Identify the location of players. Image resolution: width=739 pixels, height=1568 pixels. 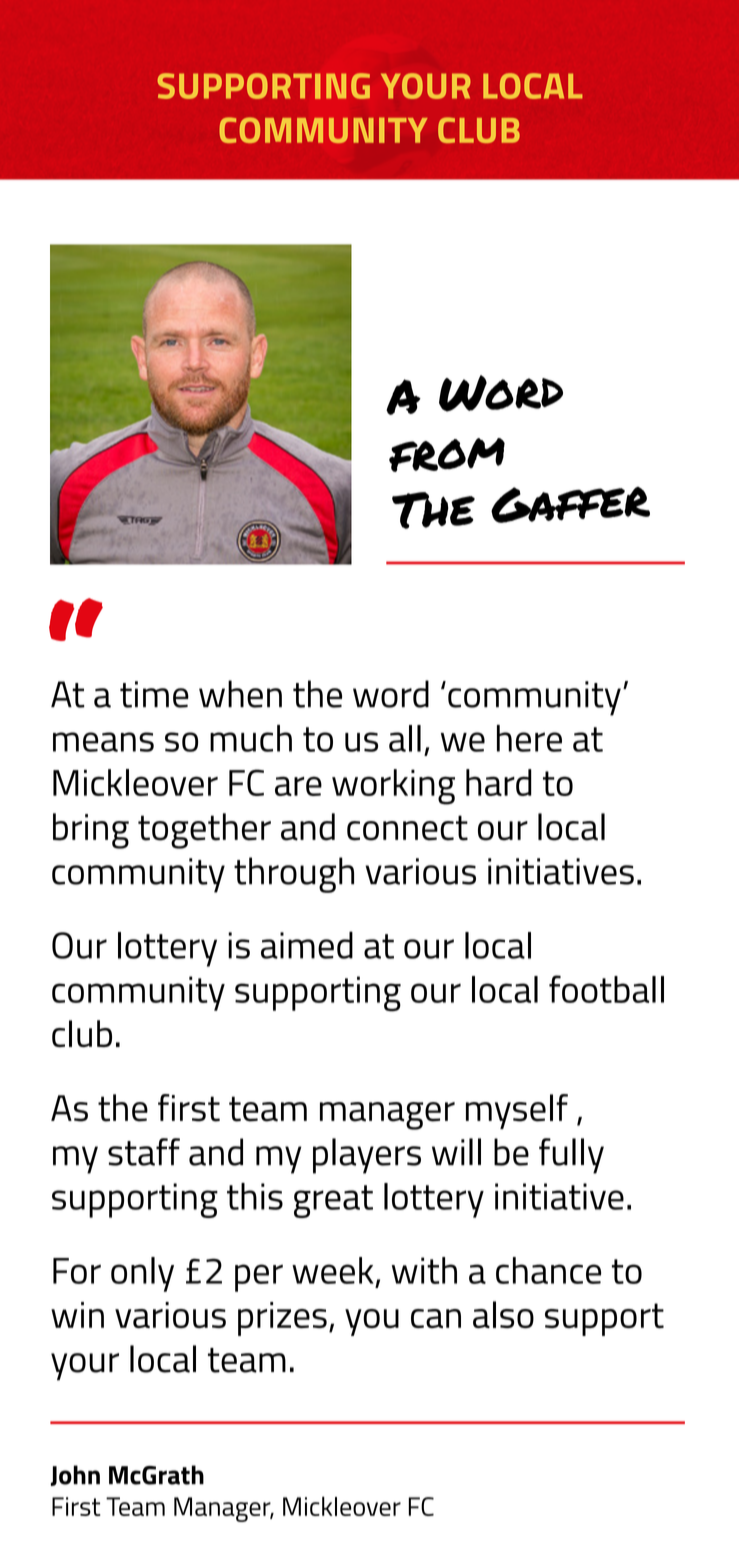
(367, 1156).
